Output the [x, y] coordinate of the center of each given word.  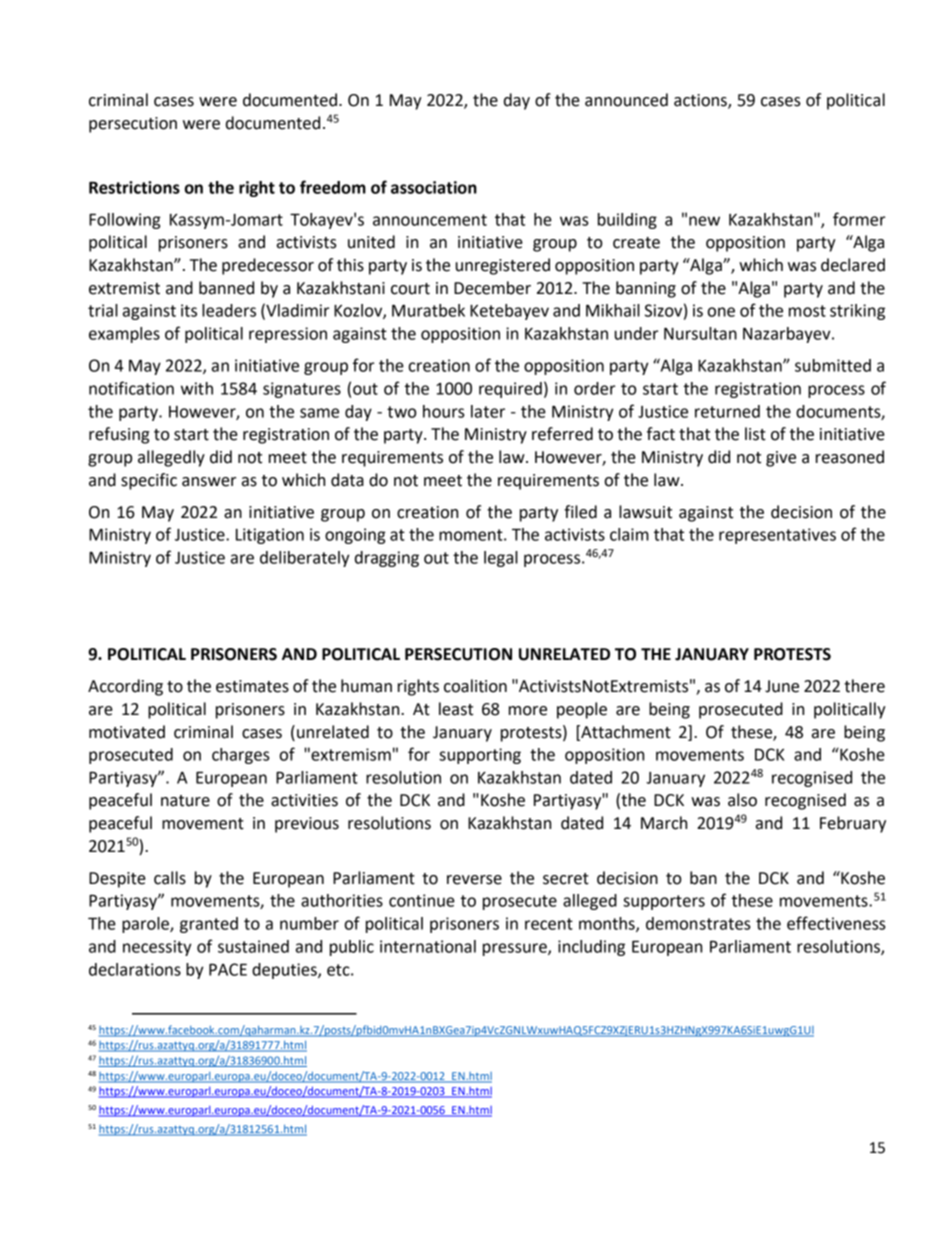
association [434, 187]
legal [501, 559]
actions [701, 101]
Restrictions [134, 187]
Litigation [270, 536]
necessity [157, 948]
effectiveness [836, 923]
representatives [777, 536]
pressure [516, 949]
